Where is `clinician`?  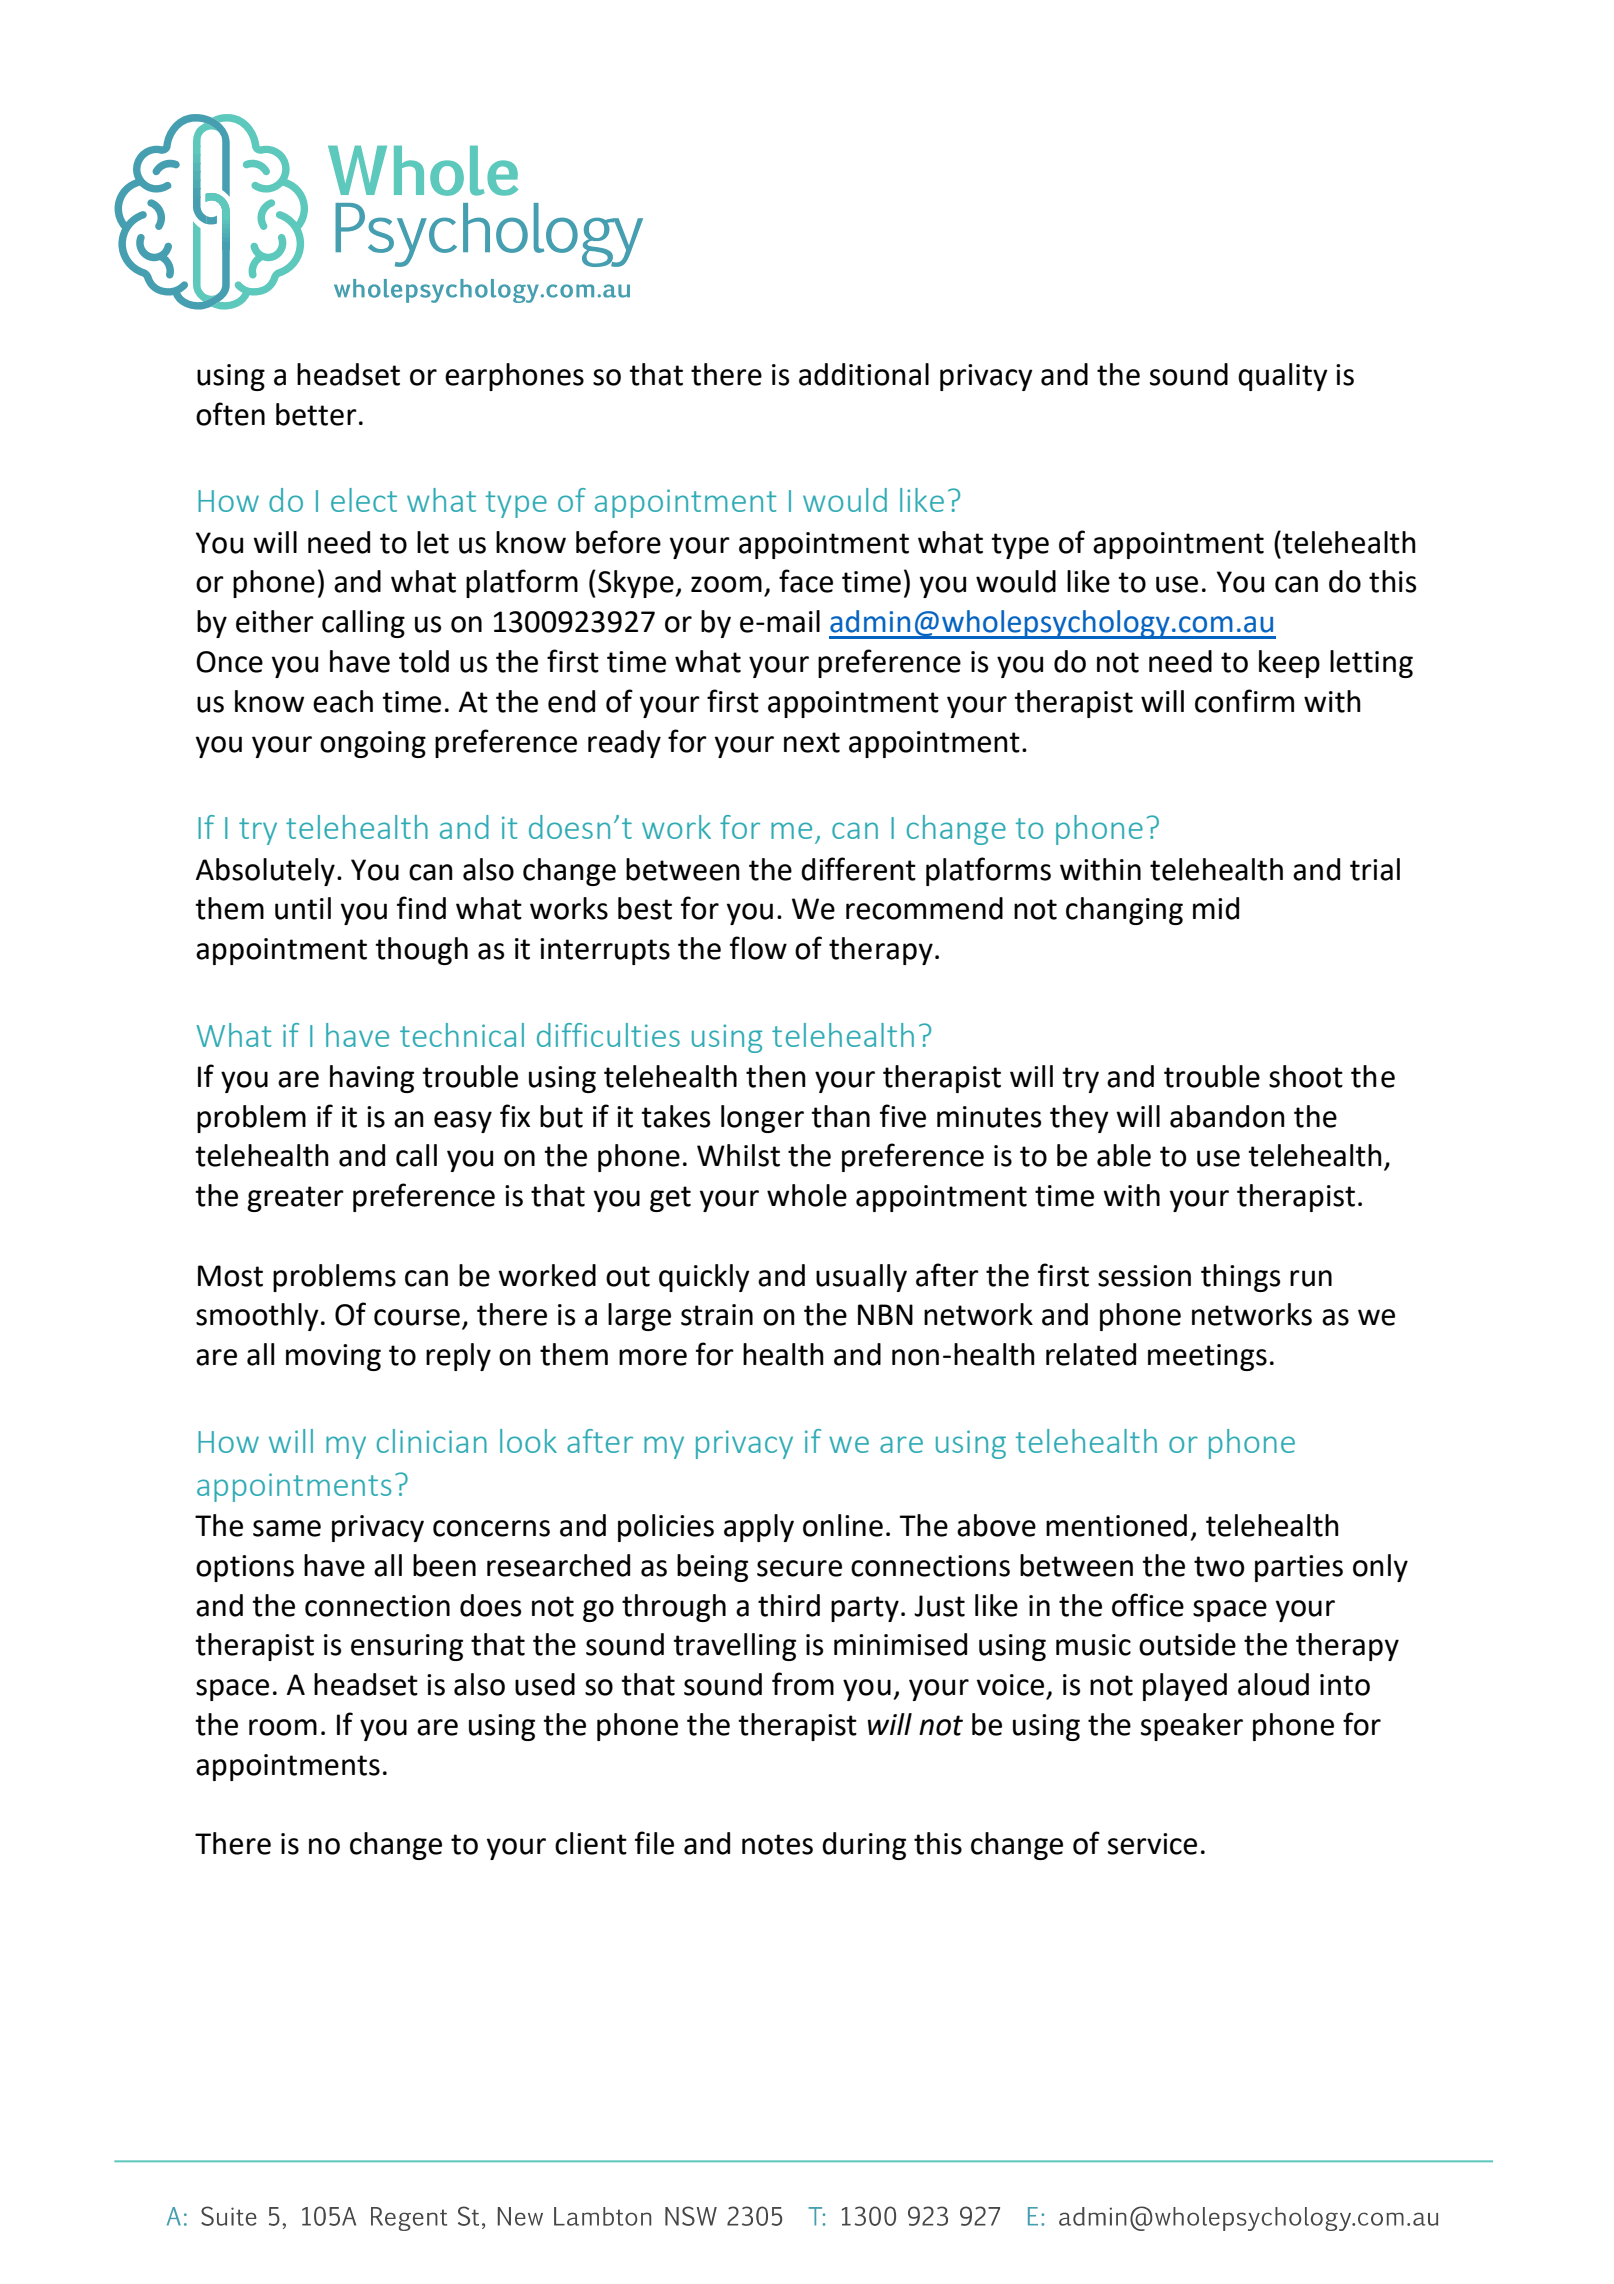
clinician is located at coordinates (432, 1441).
